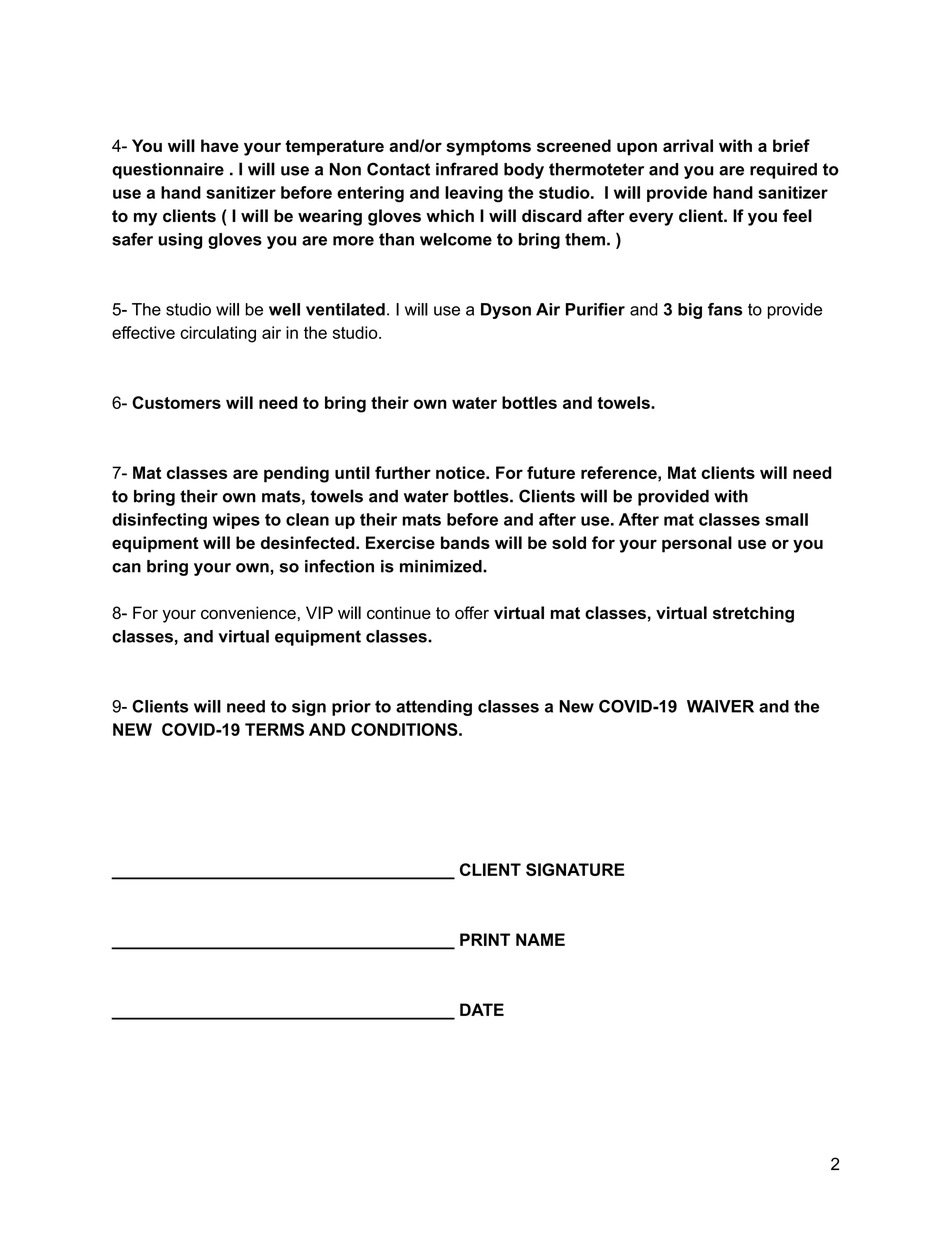  What do you see at coordinates (274, 729) in the screenshot?
I see `TERMS` at bounding box center [274, 729].
